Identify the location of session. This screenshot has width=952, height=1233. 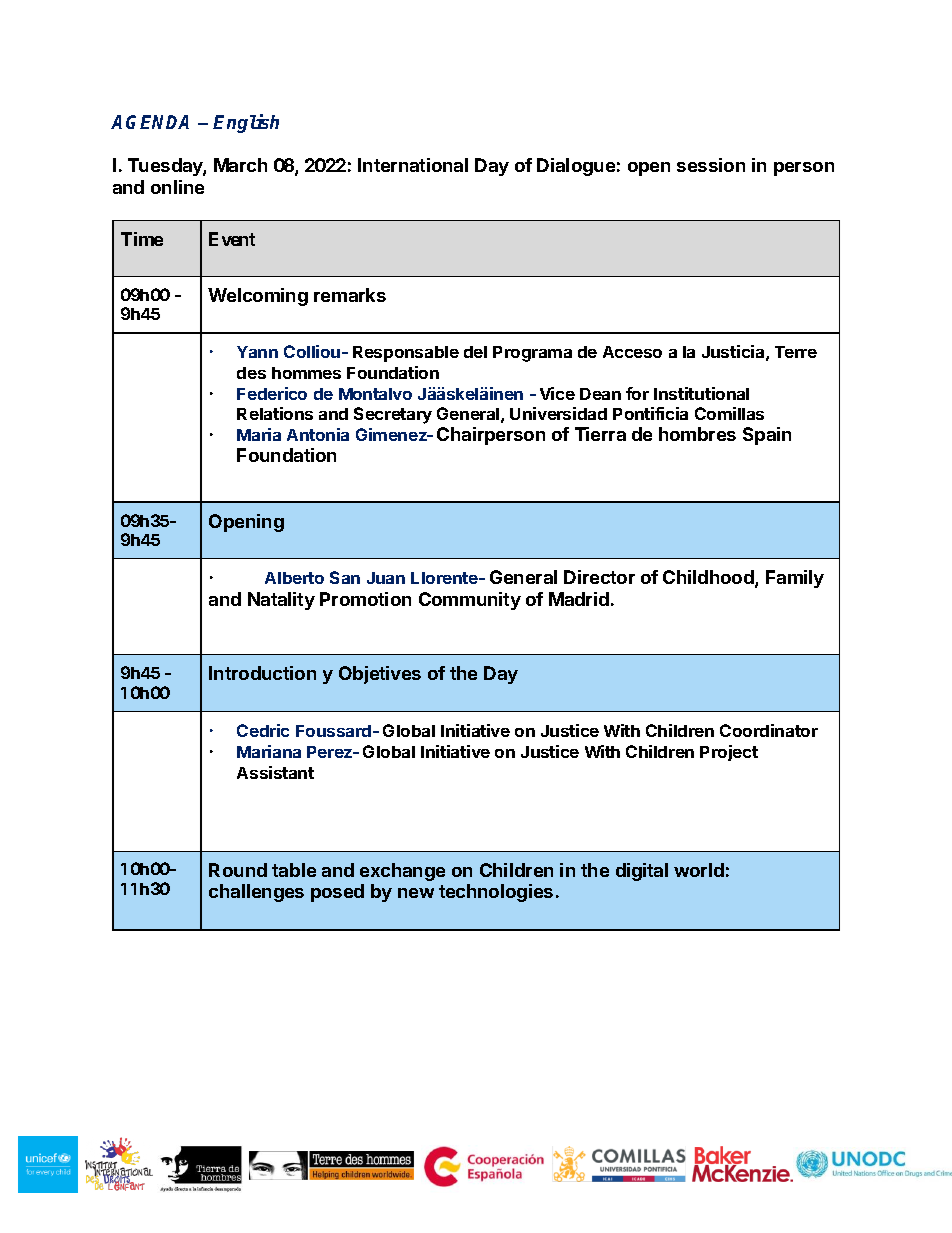
(711, 165).
